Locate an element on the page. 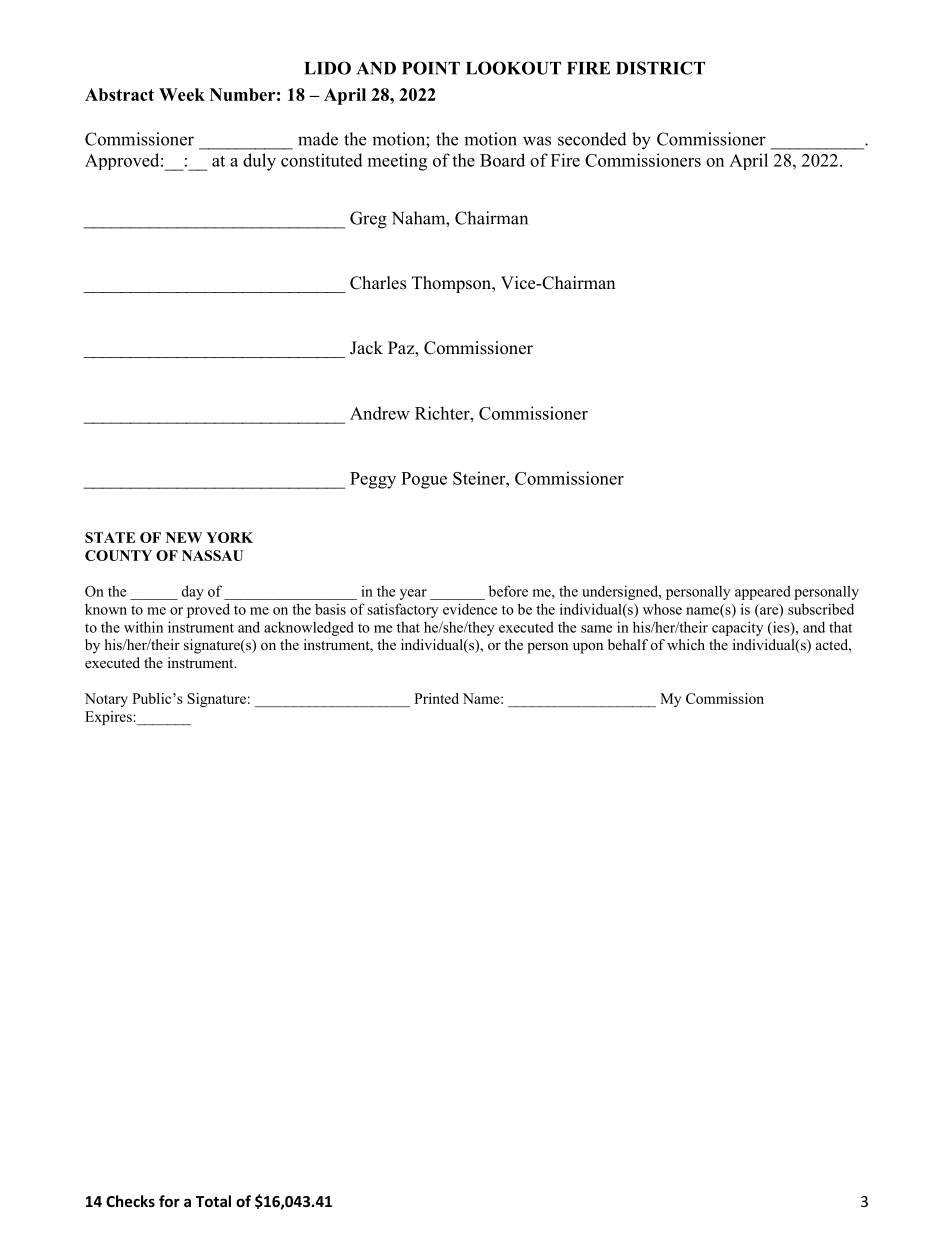 The width and height of the document is (952, 1233). which is located at coordinates (686, 644).
